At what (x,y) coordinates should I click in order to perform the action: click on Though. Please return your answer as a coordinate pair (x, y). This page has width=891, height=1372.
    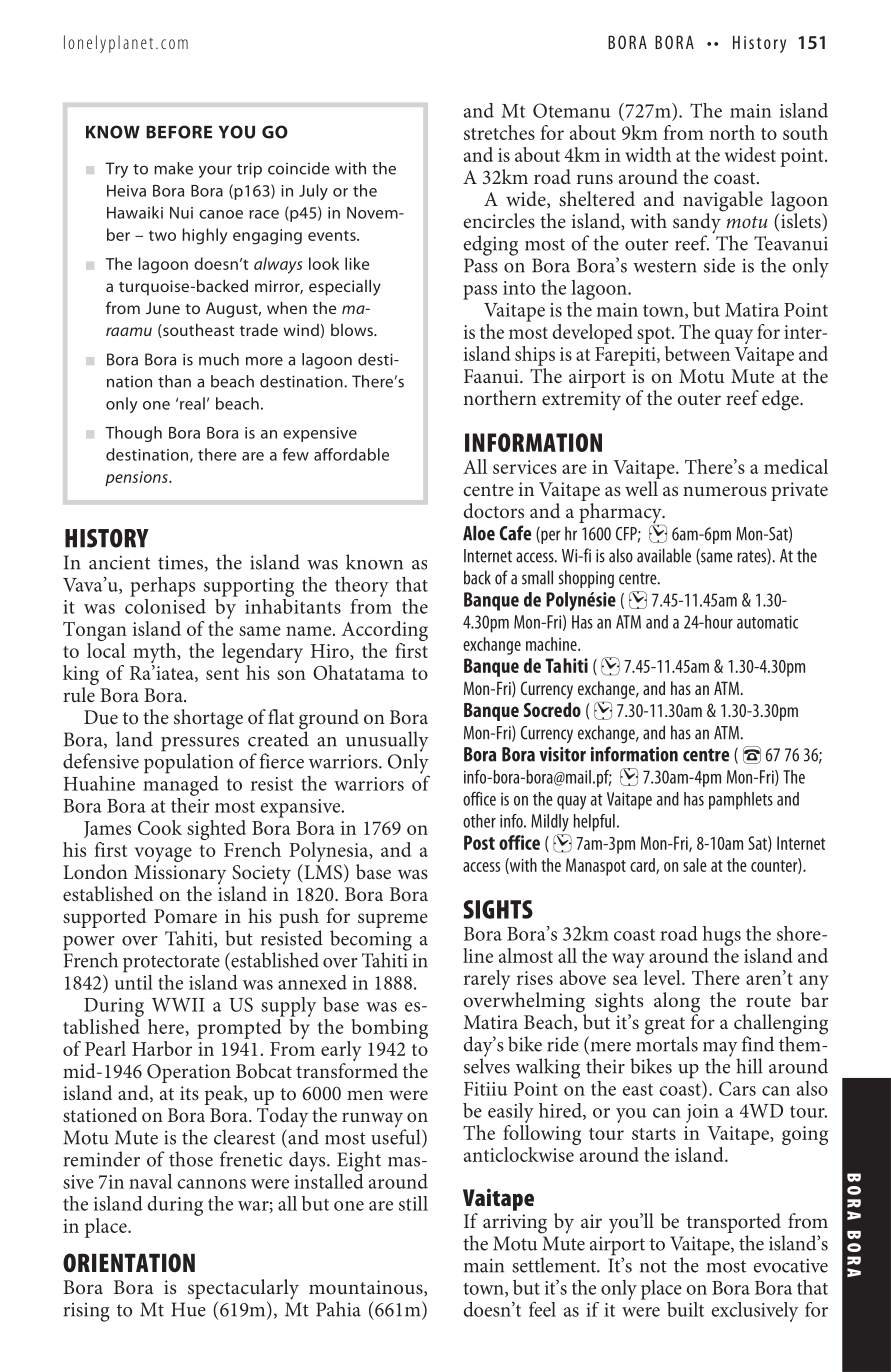
    Looking at the image, I should click on (133, 434).
